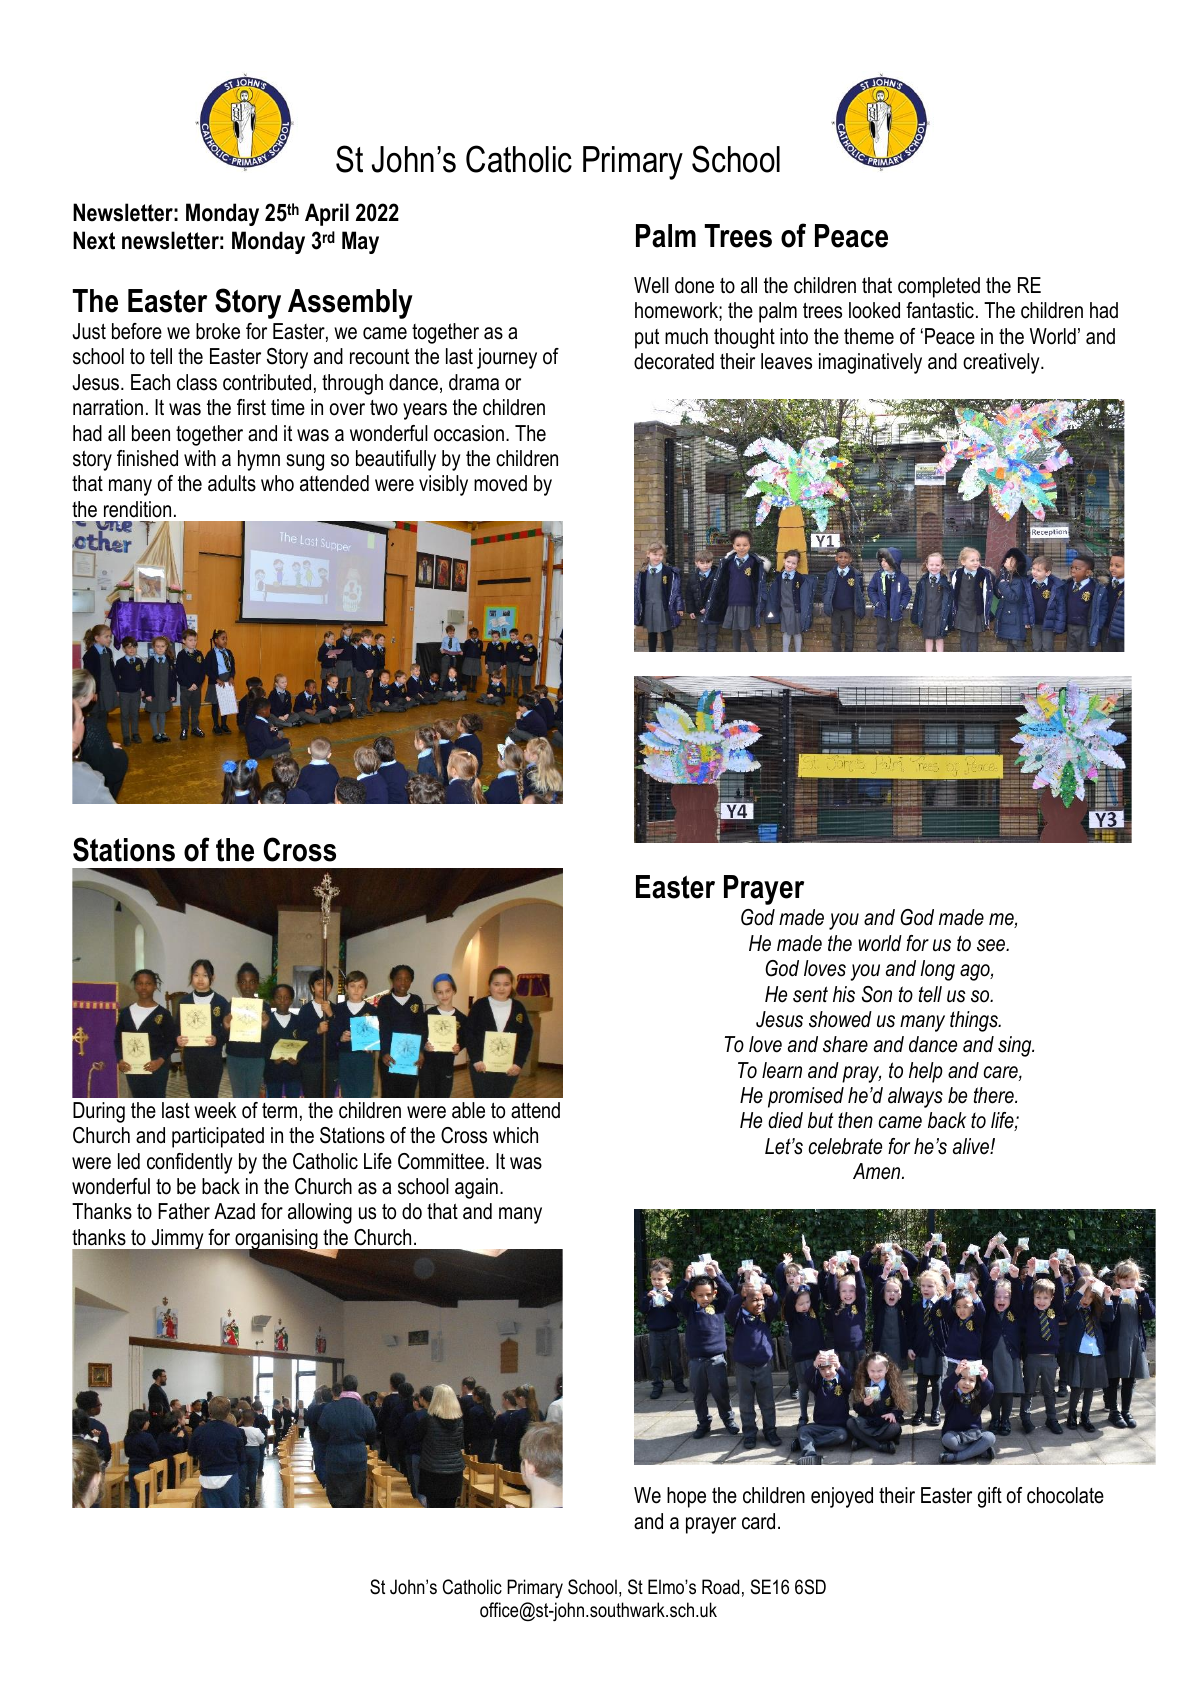 The height and width of the image is (1693, 1197). Describe the element at coordinates (184, 1211) in the image. I see `Father` at that location.
